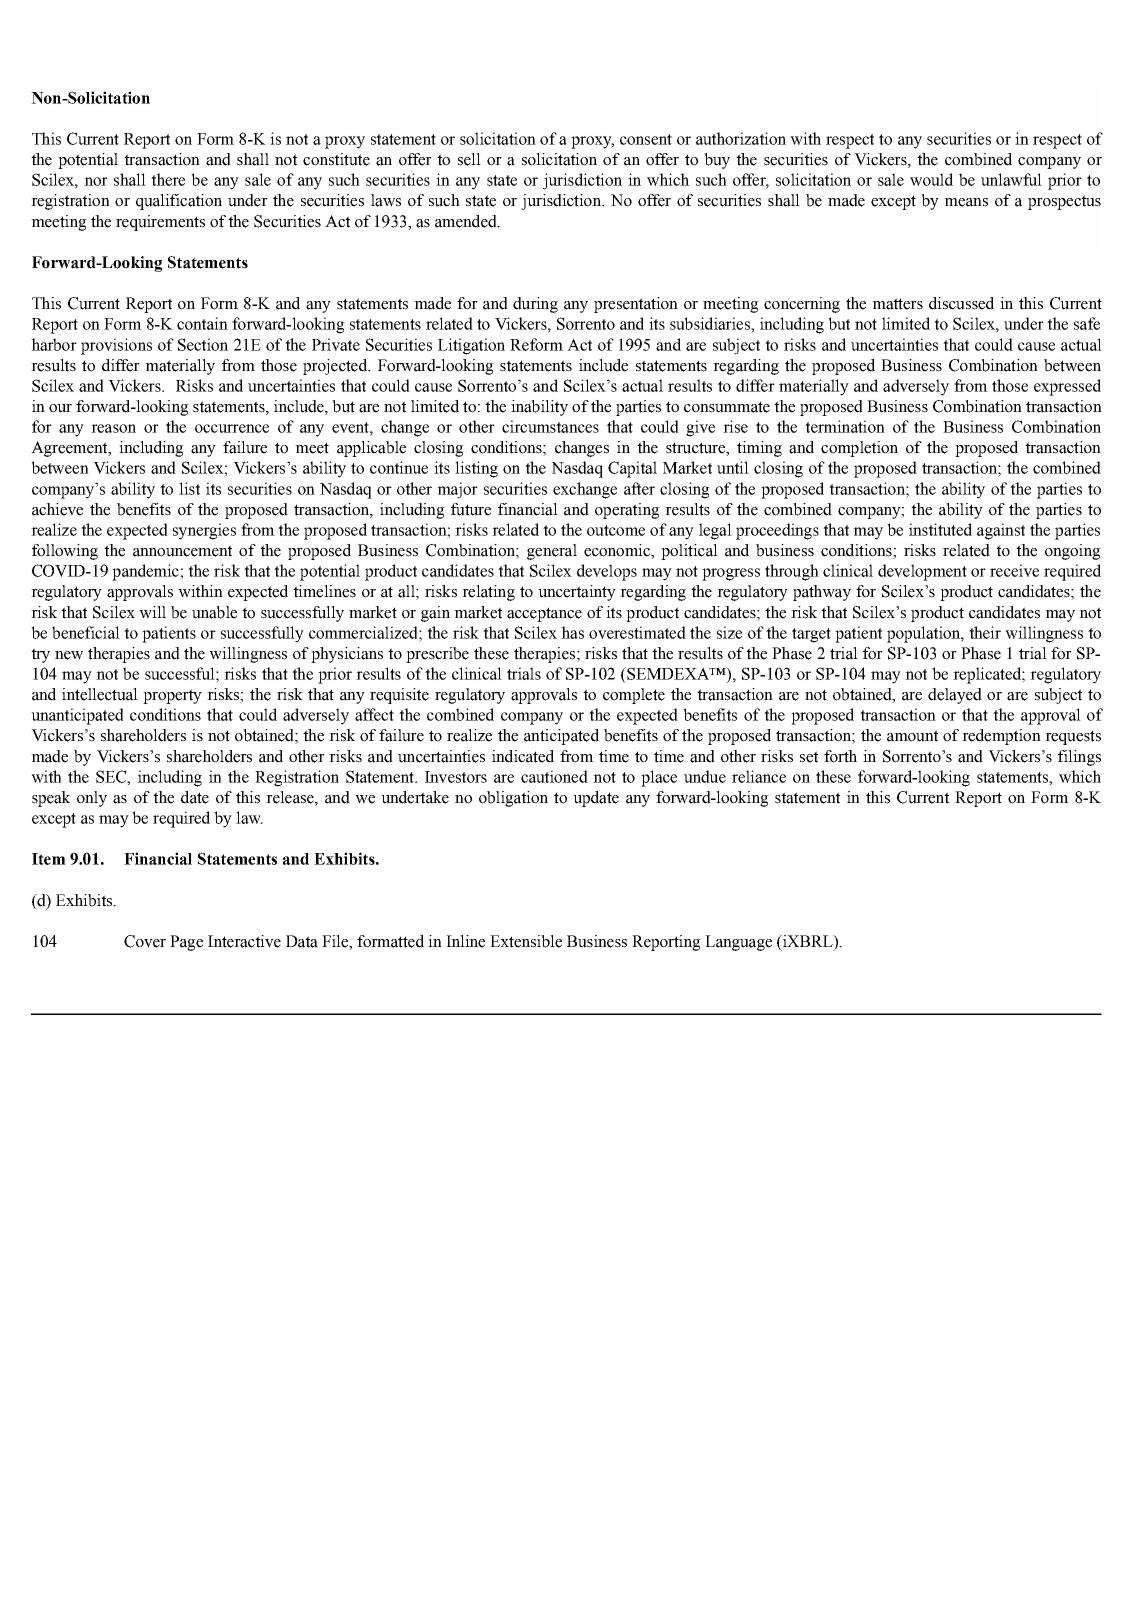  What do you see at coordinates (535, 305) in the document?
I see `during` at bounding box center [535, 305].
